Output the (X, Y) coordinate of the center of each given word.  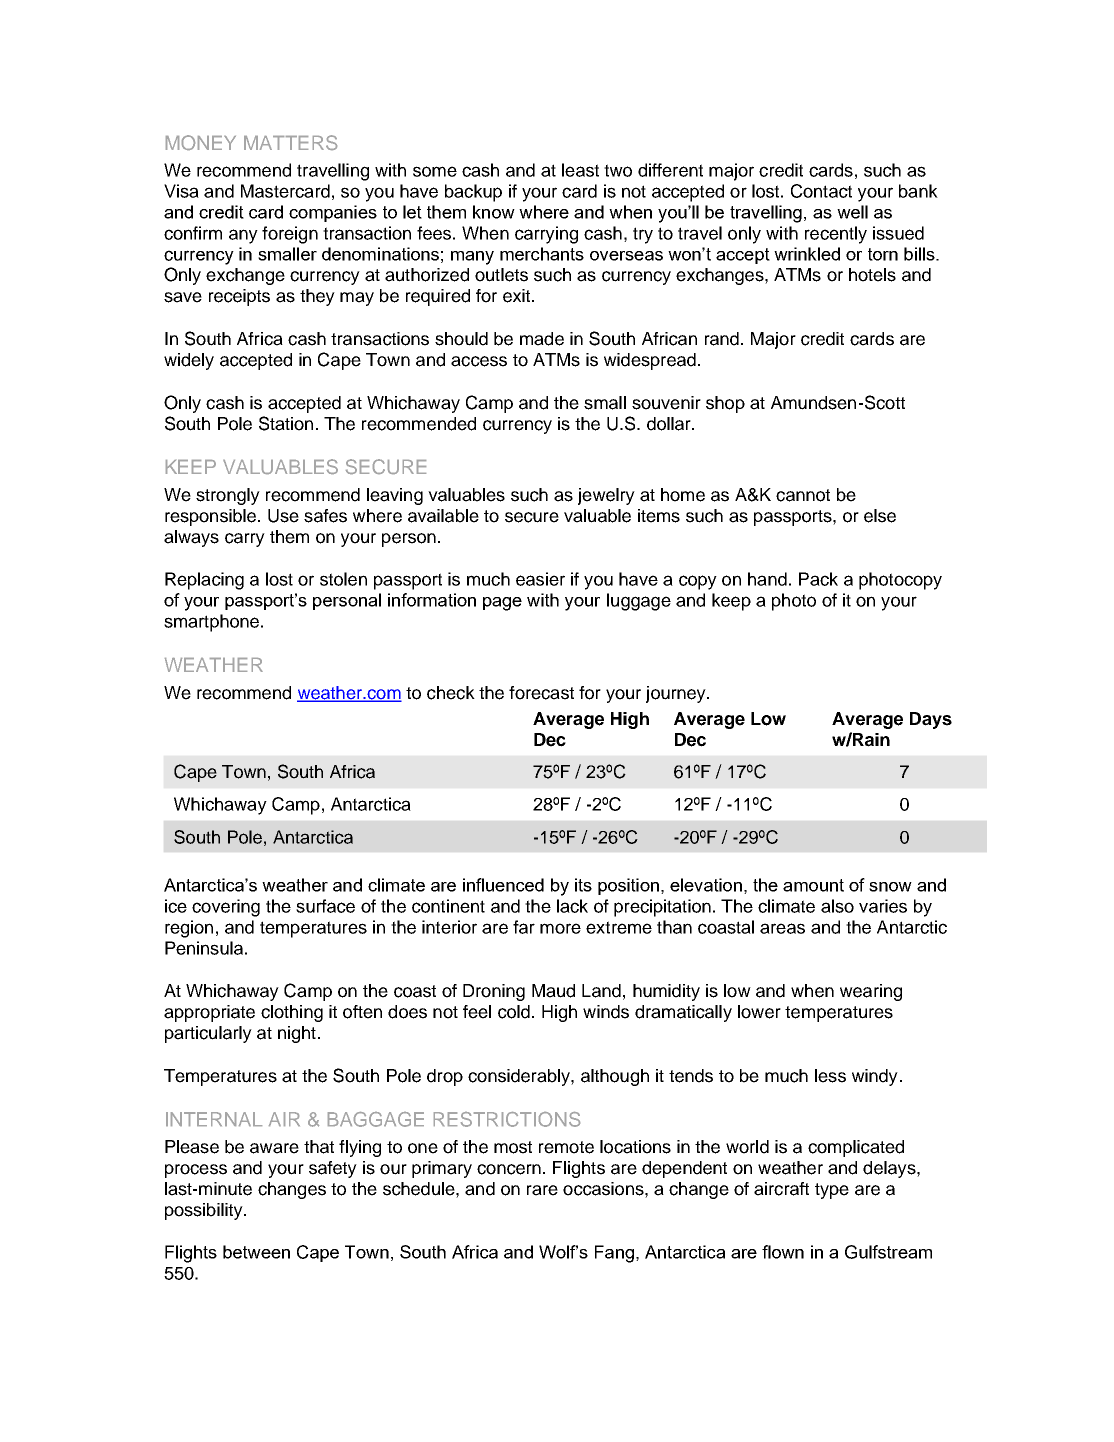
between (256, 1252)
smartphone (213, 623)
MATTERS (290, 142)
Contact (821, 191)
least (580, 170)
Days (931, 720)
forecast (541, 693)
